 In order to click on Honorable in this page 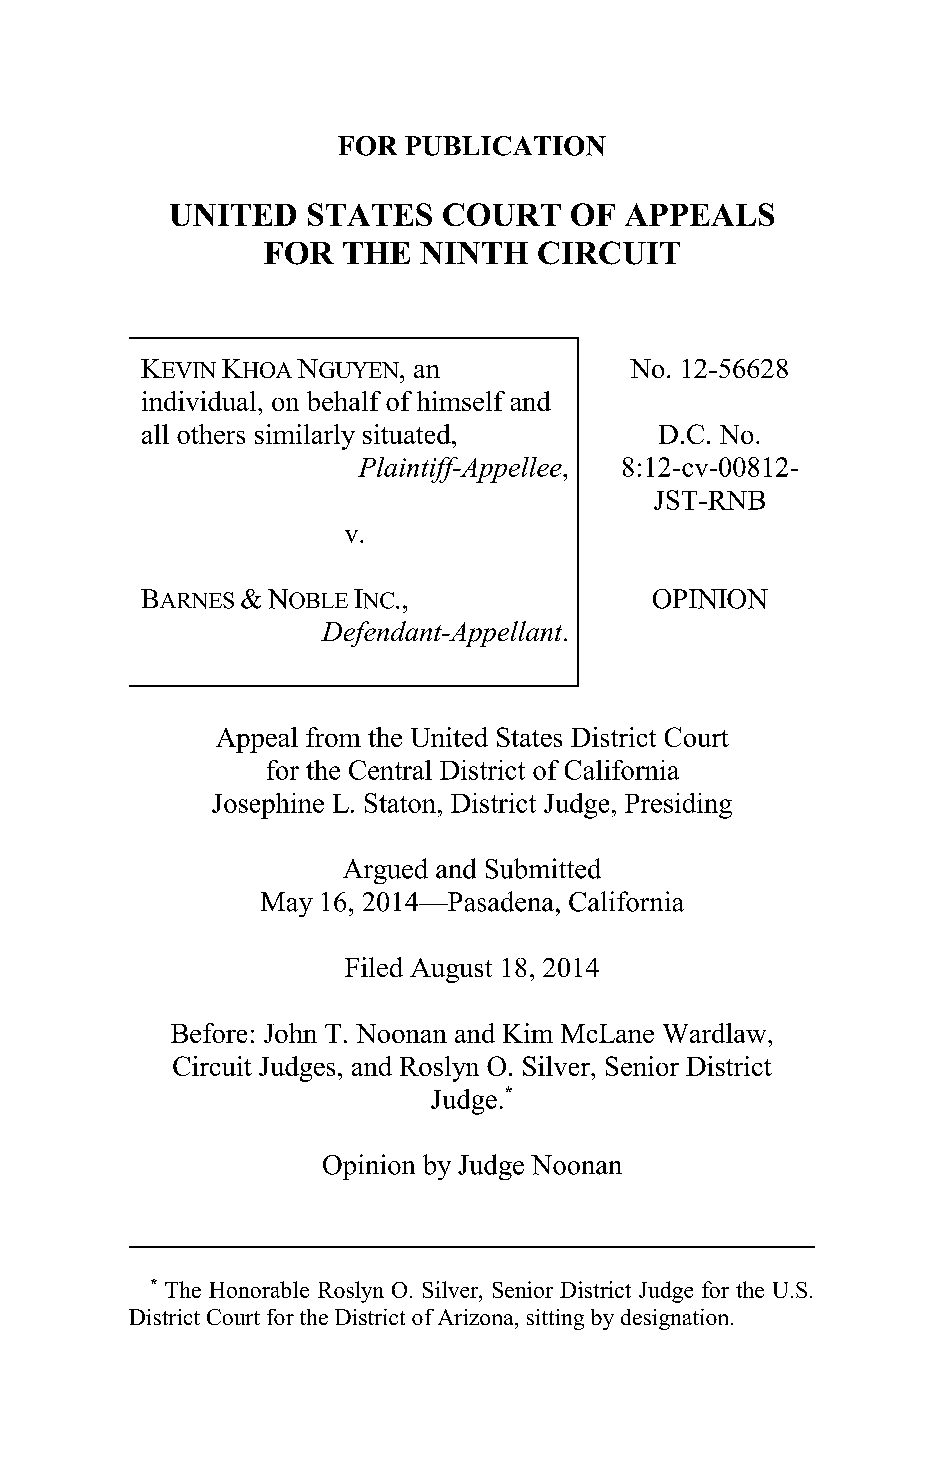, I will do `click(259, 1289)`.
